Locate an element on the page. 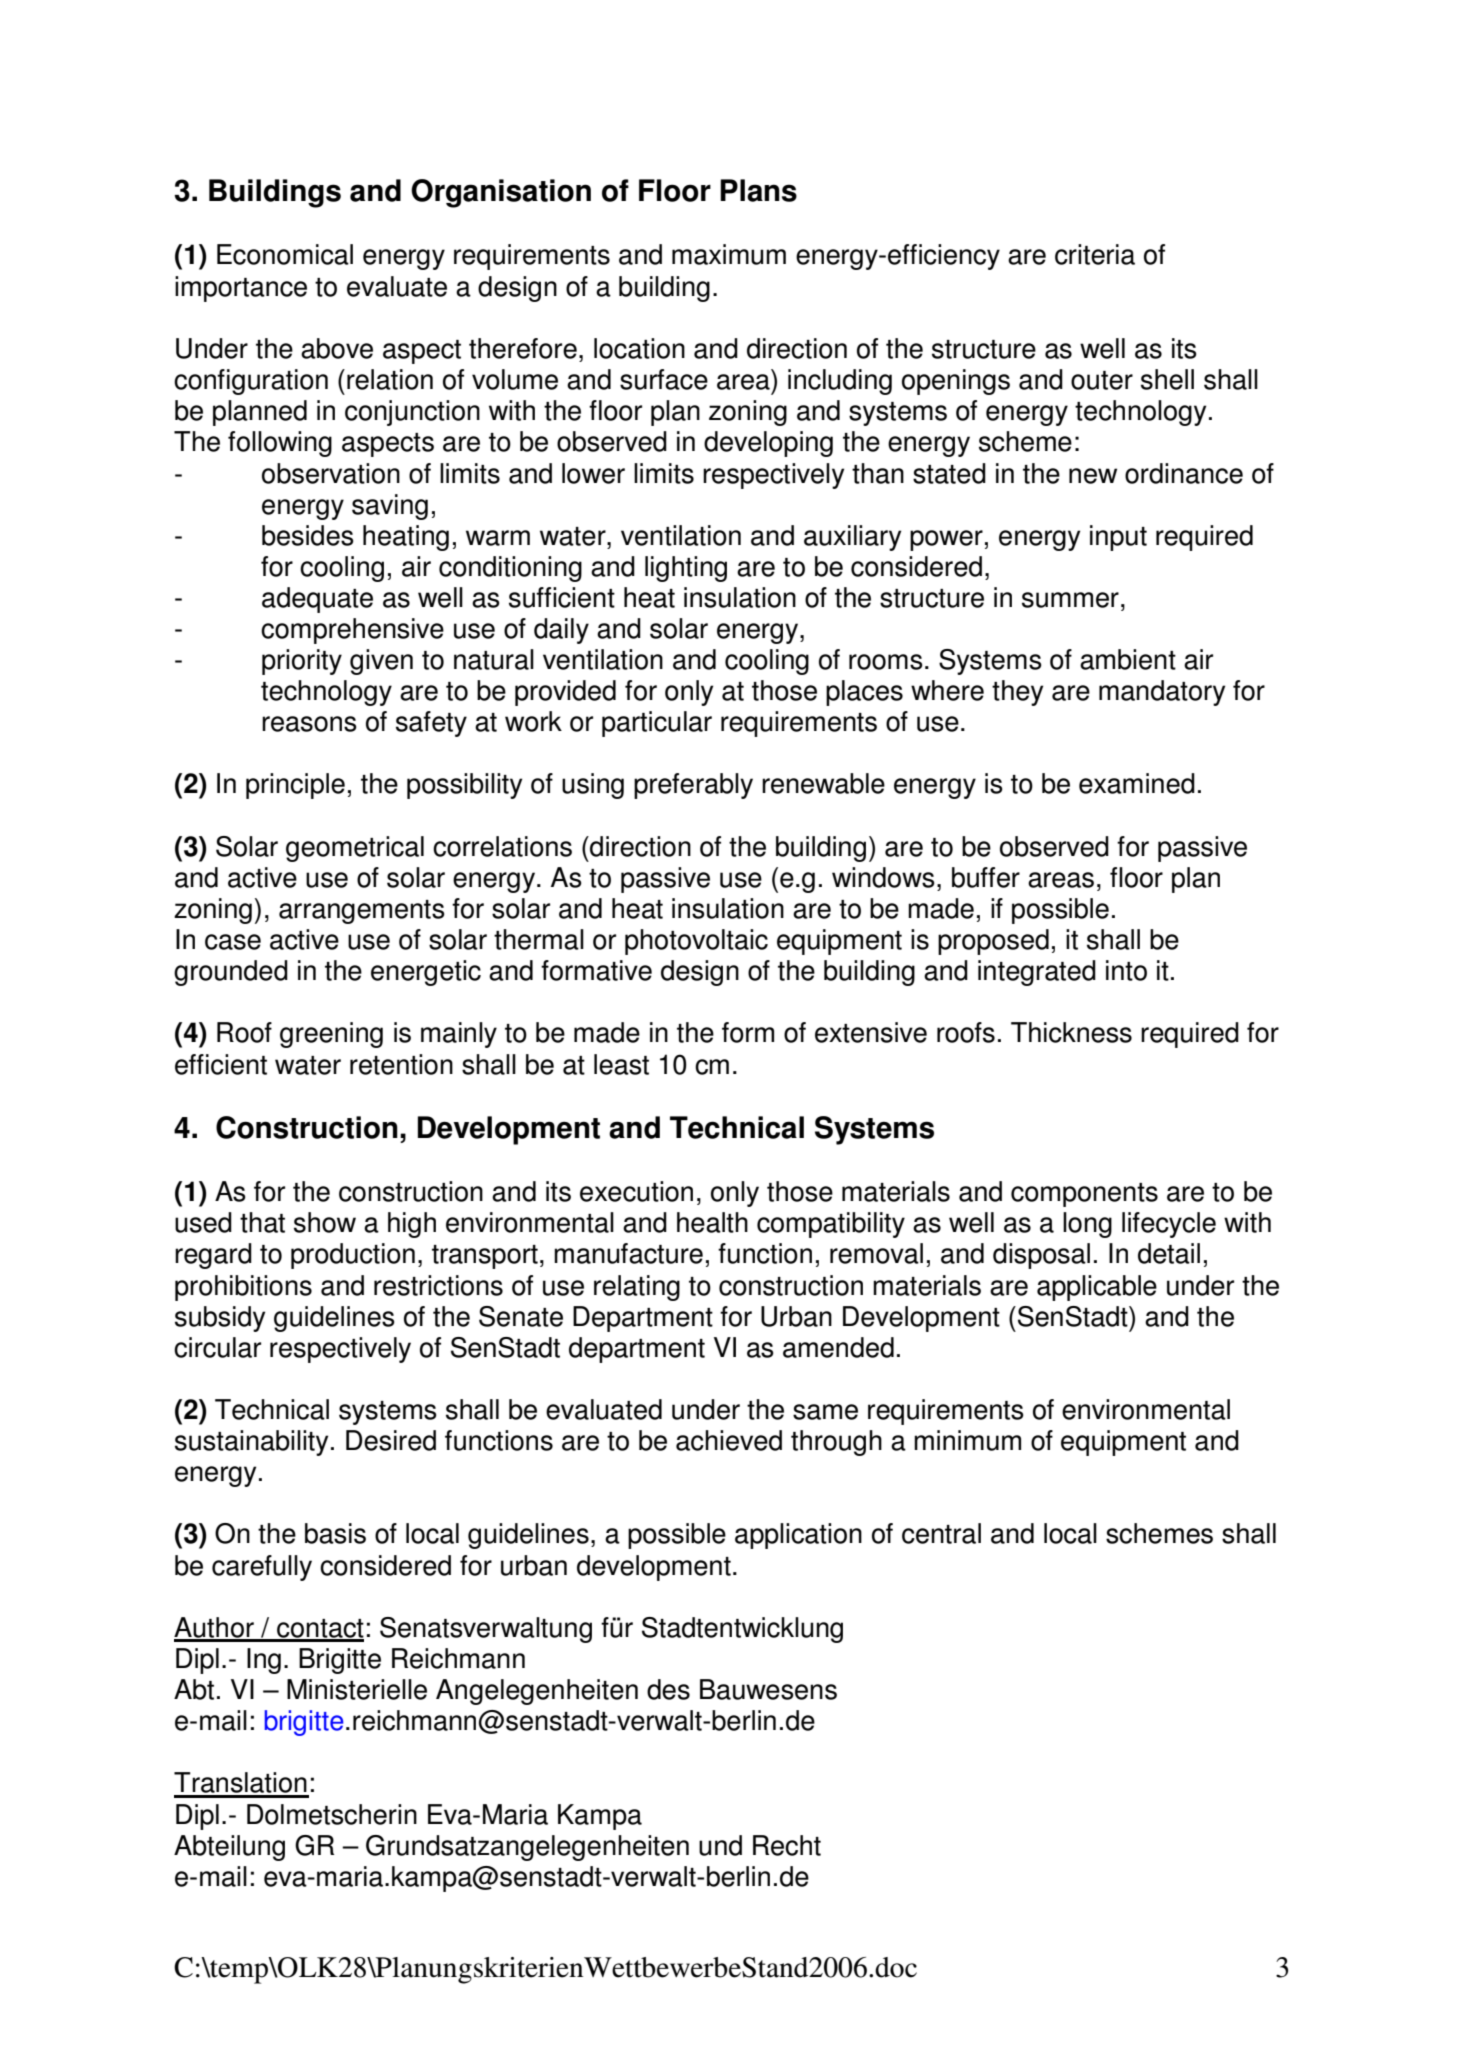  carefully is located at coordinates (262, 1568).
